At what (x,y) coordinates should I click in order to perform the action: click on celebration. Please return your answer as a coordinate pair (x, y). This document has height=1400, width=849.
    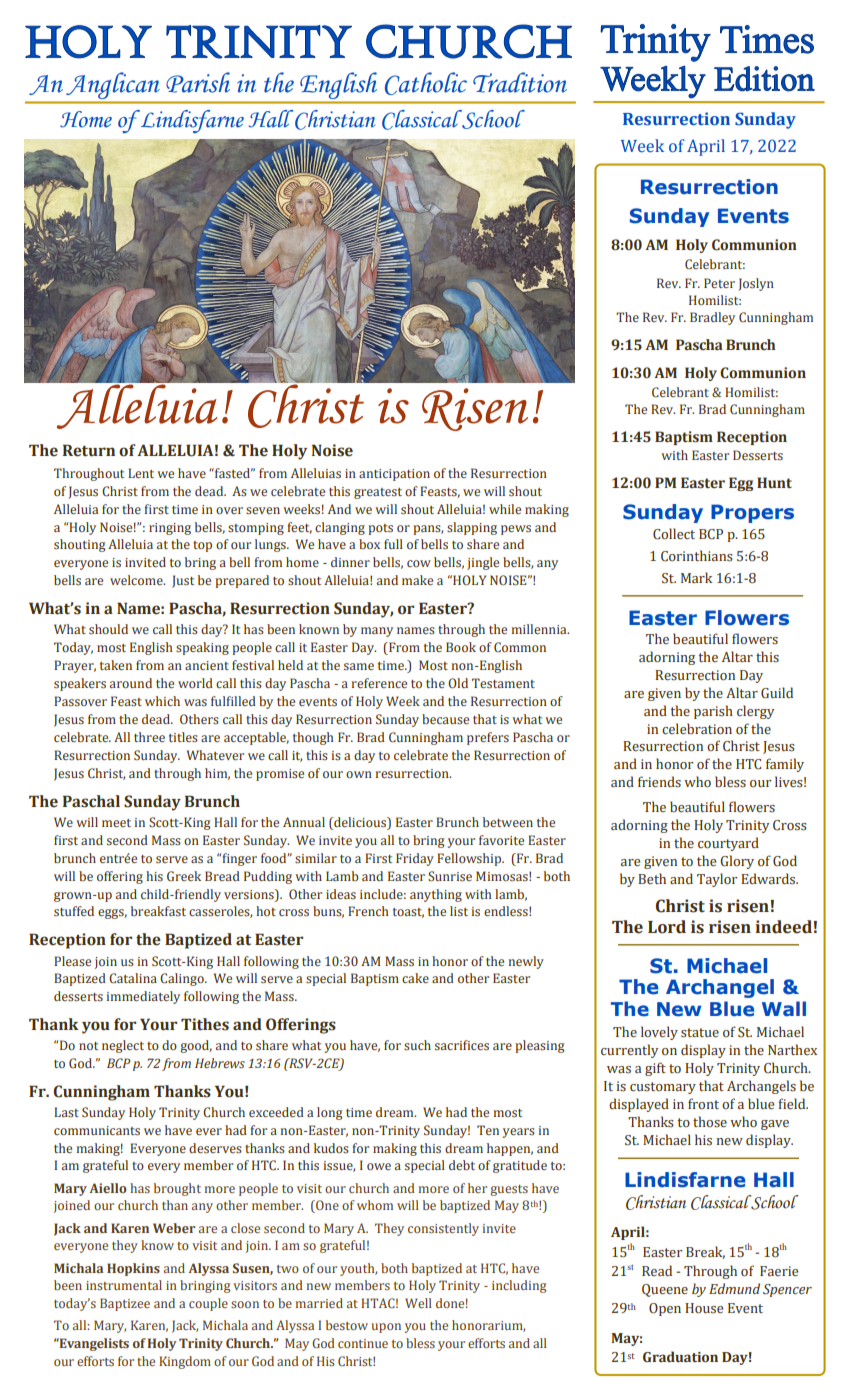
    Looking at the image, I should click on (697, 729).
